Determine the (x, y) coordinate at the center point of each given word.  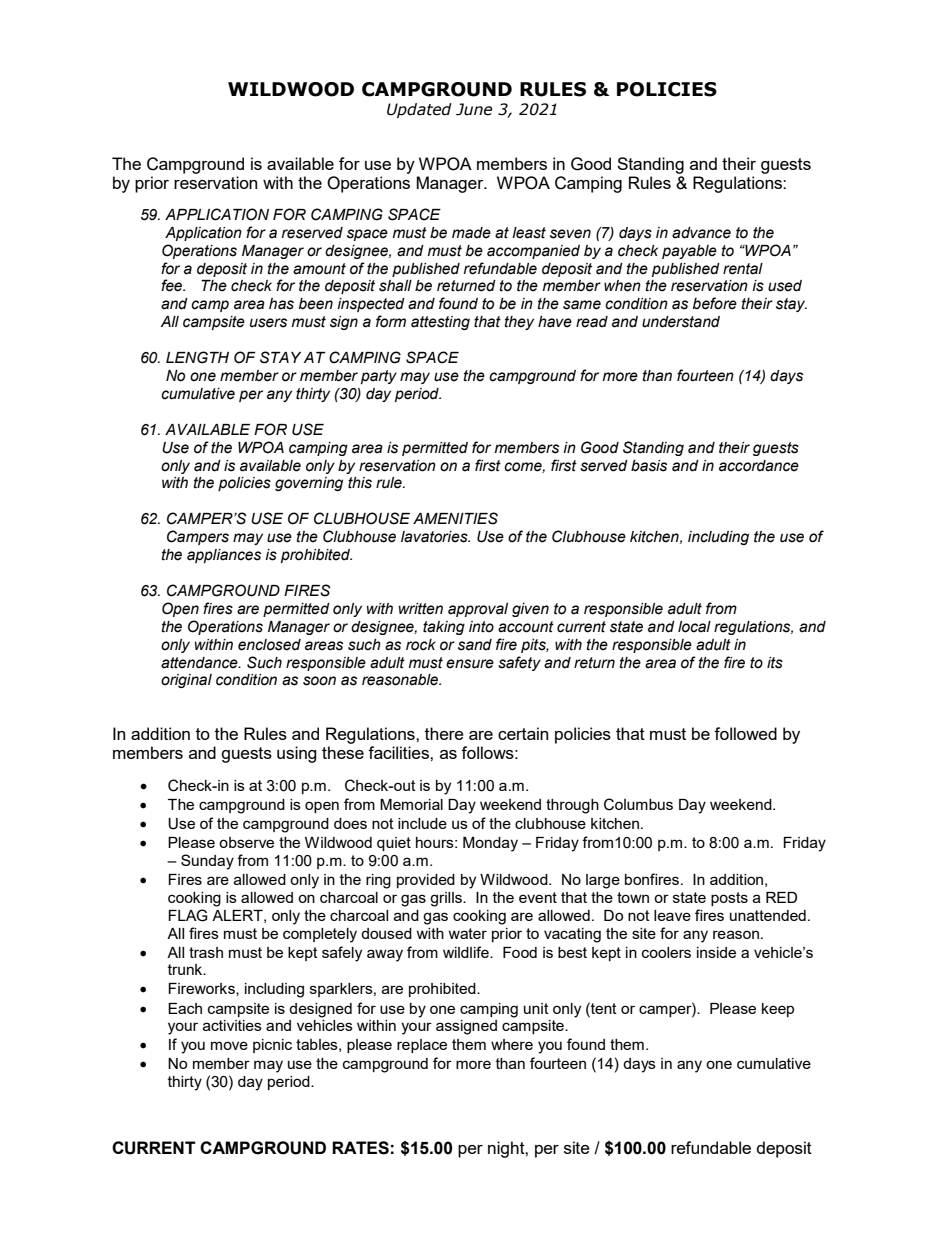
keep (778, 1010)
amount (319, 269)
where (512, 1044)
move (229, 1045)
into (481, 627)
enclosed (269, 645)
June (474, 109)
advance (701, 233)
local (694, 627)
